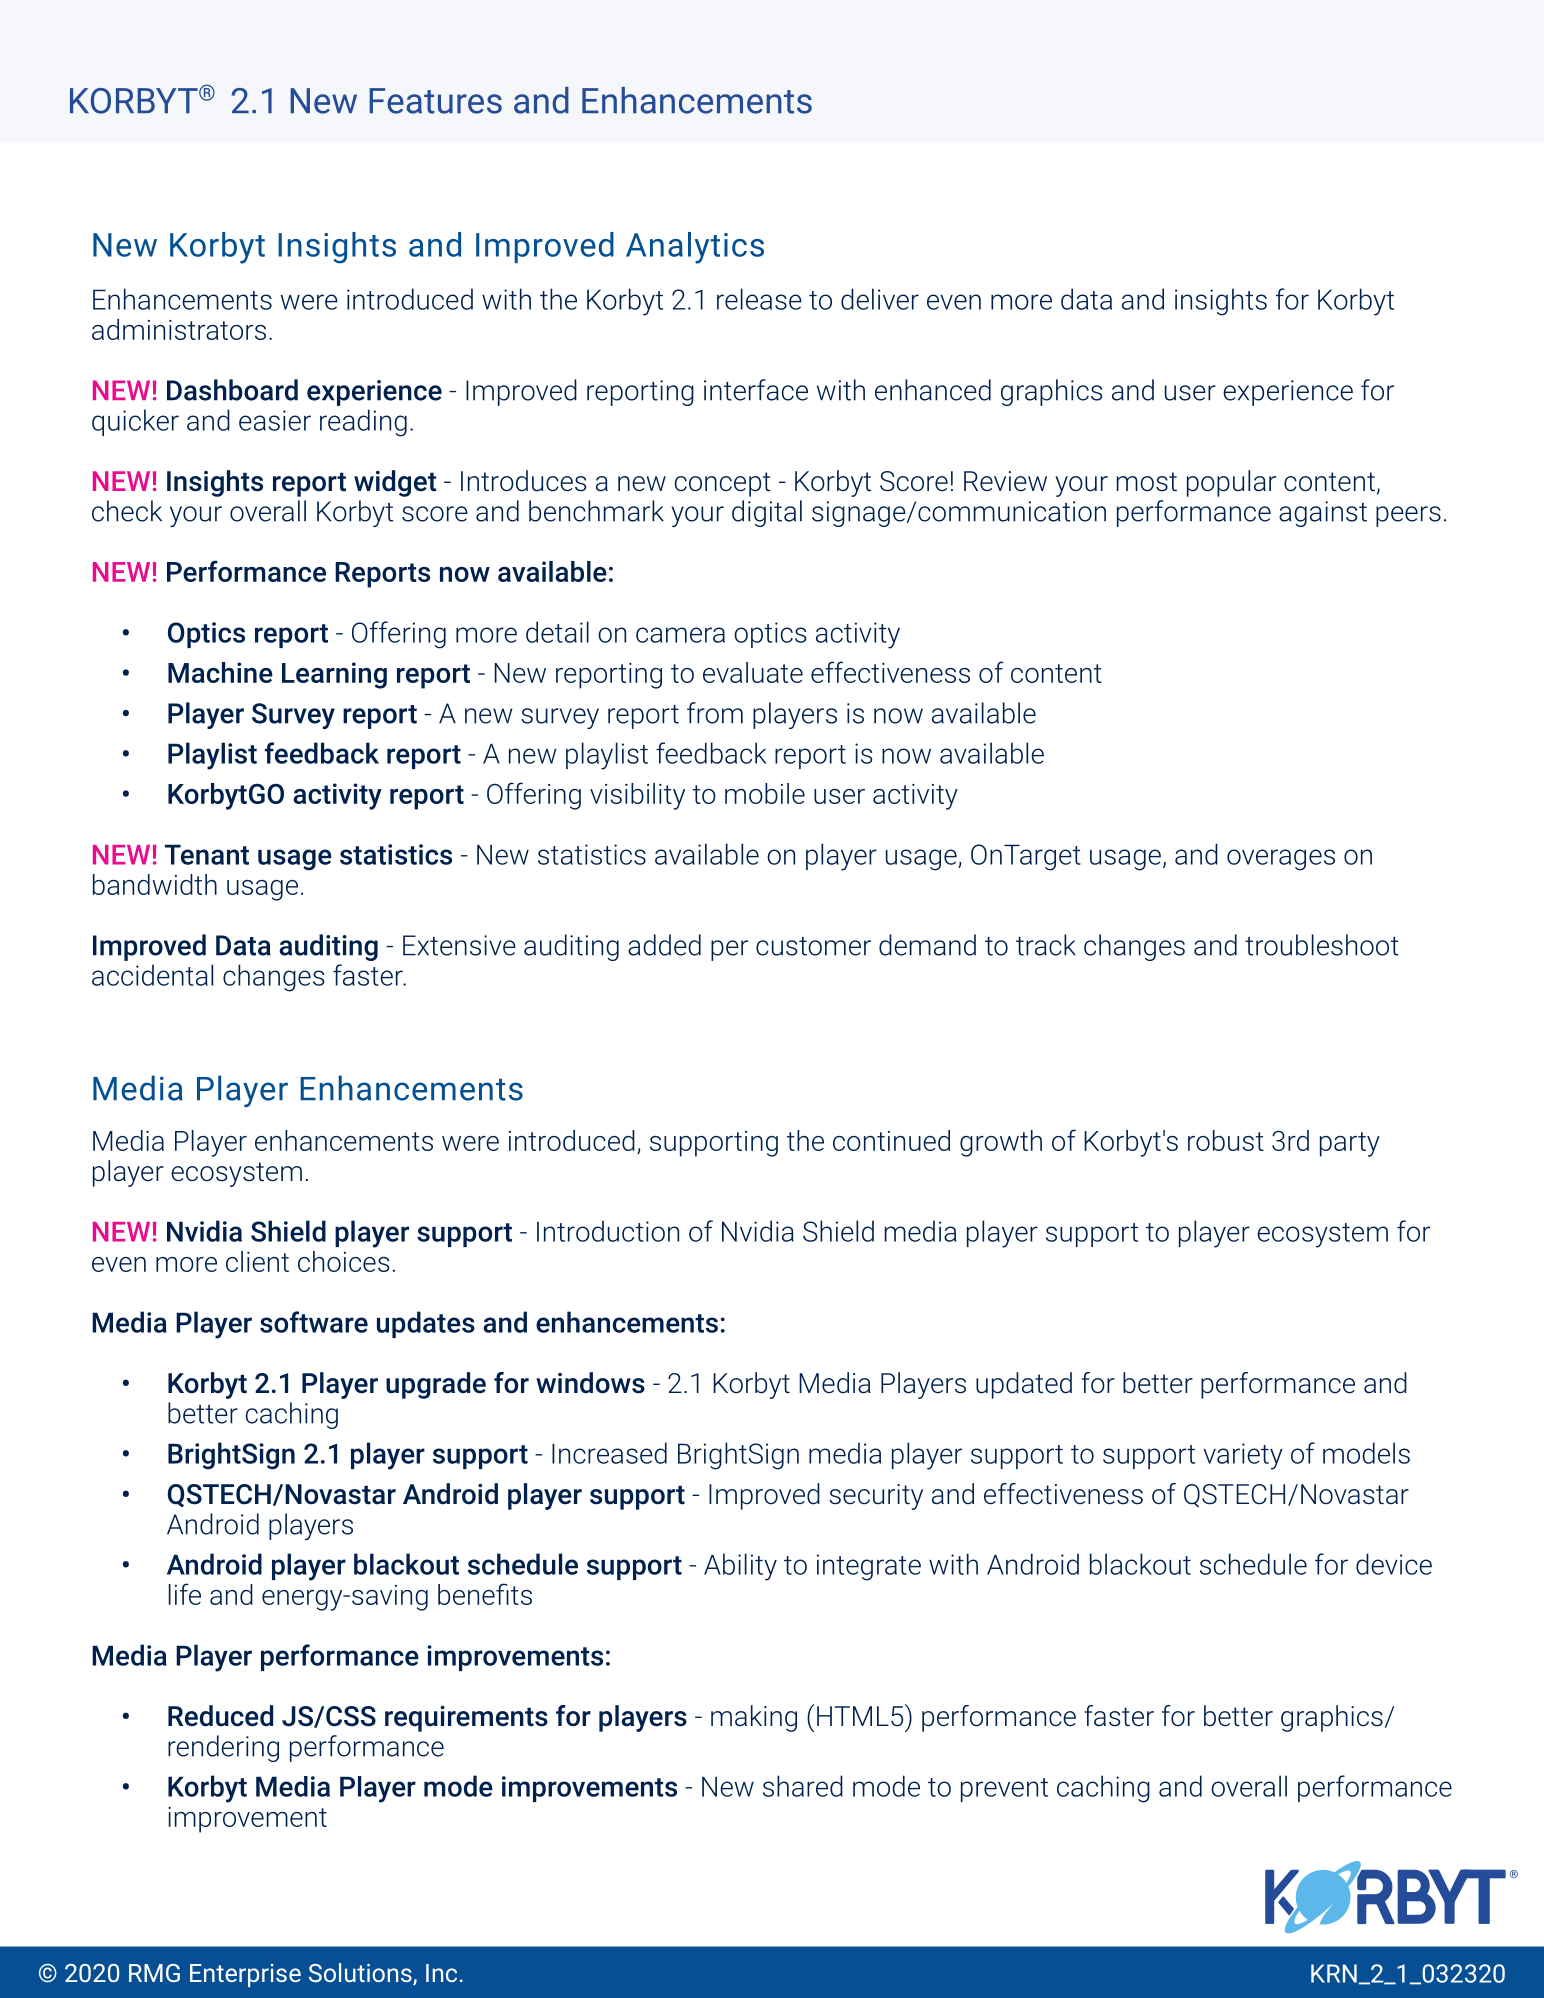 The image size is (1544, 1998). What do you see at coordinates (803, 1786) in the screenshot?
I see `shared` at bounding box center [803, 1786].
